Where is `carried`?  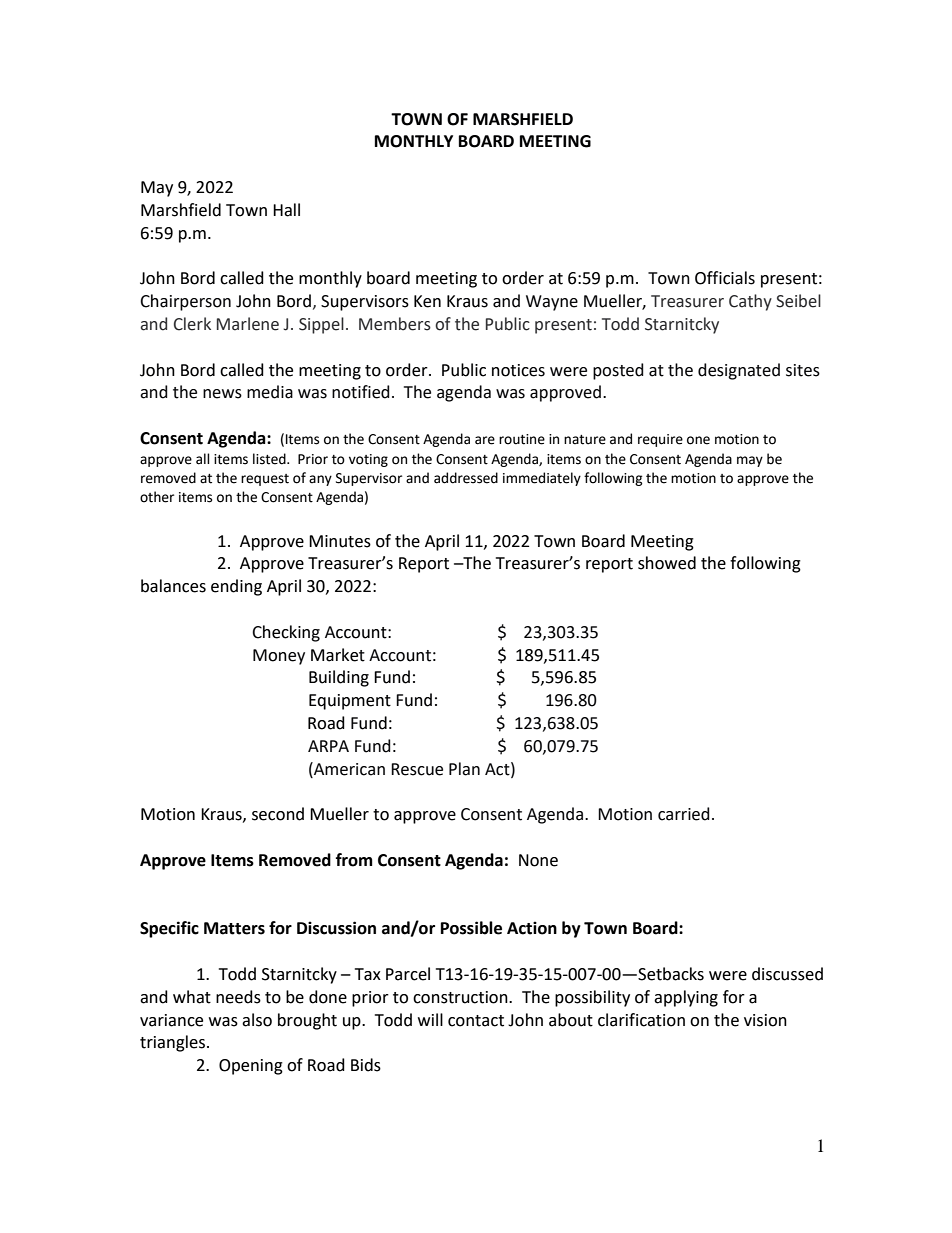 carried is located at coordinates (684, 814).
